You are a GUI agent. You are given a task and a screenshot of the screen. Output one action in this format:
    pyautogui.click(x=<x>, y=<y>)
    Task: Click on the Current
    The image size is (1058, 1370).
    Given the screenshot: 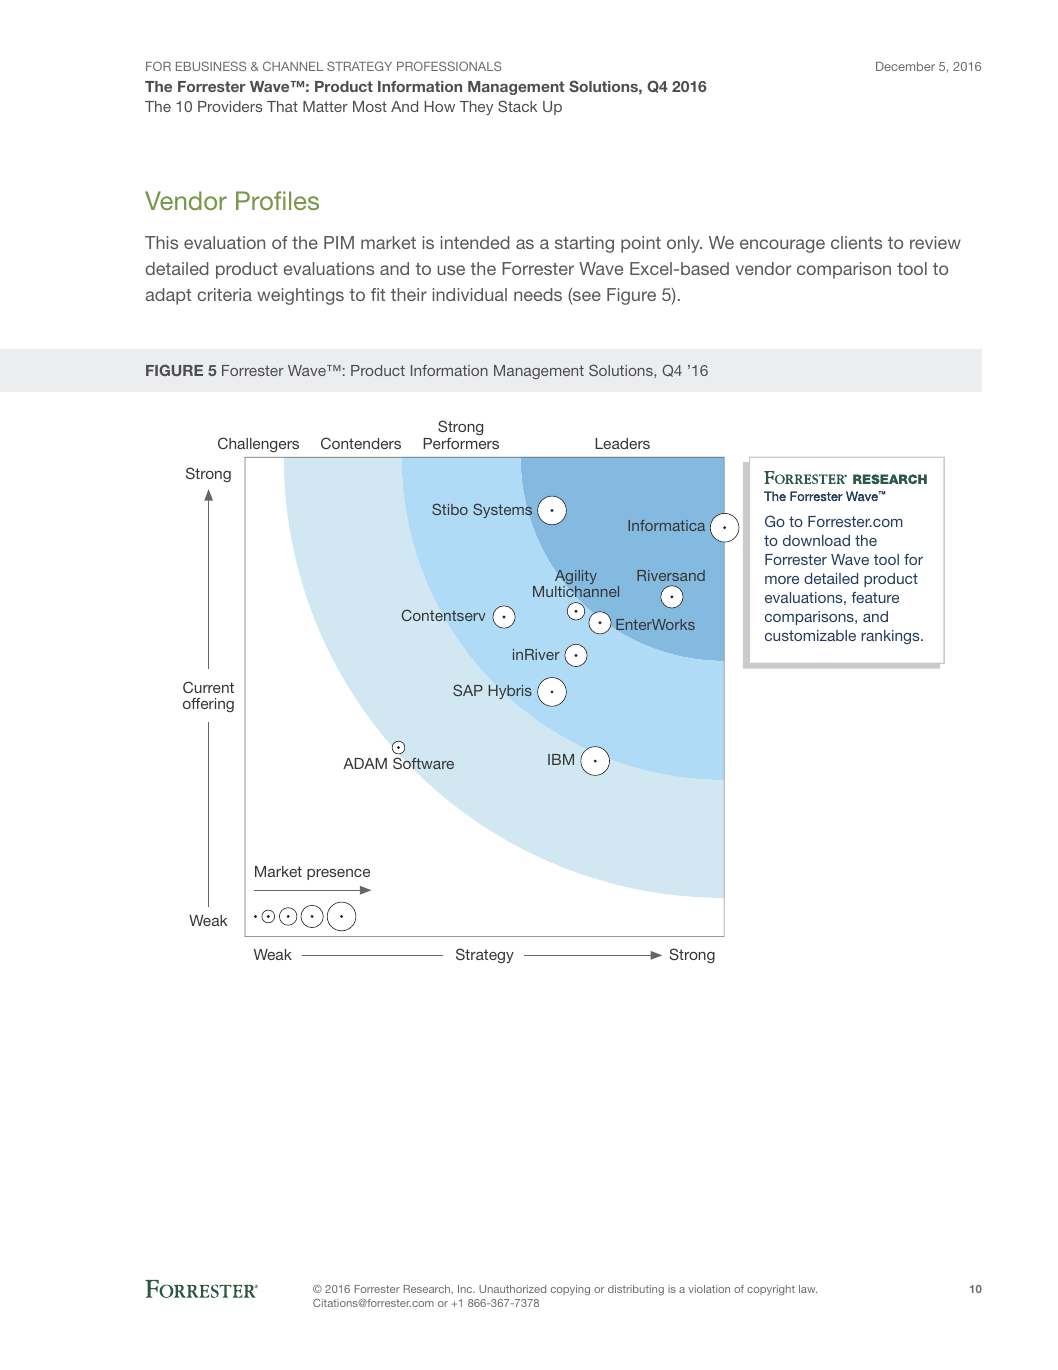 What is the action you would take?
    pyautogui.click(x=208, y=687)
